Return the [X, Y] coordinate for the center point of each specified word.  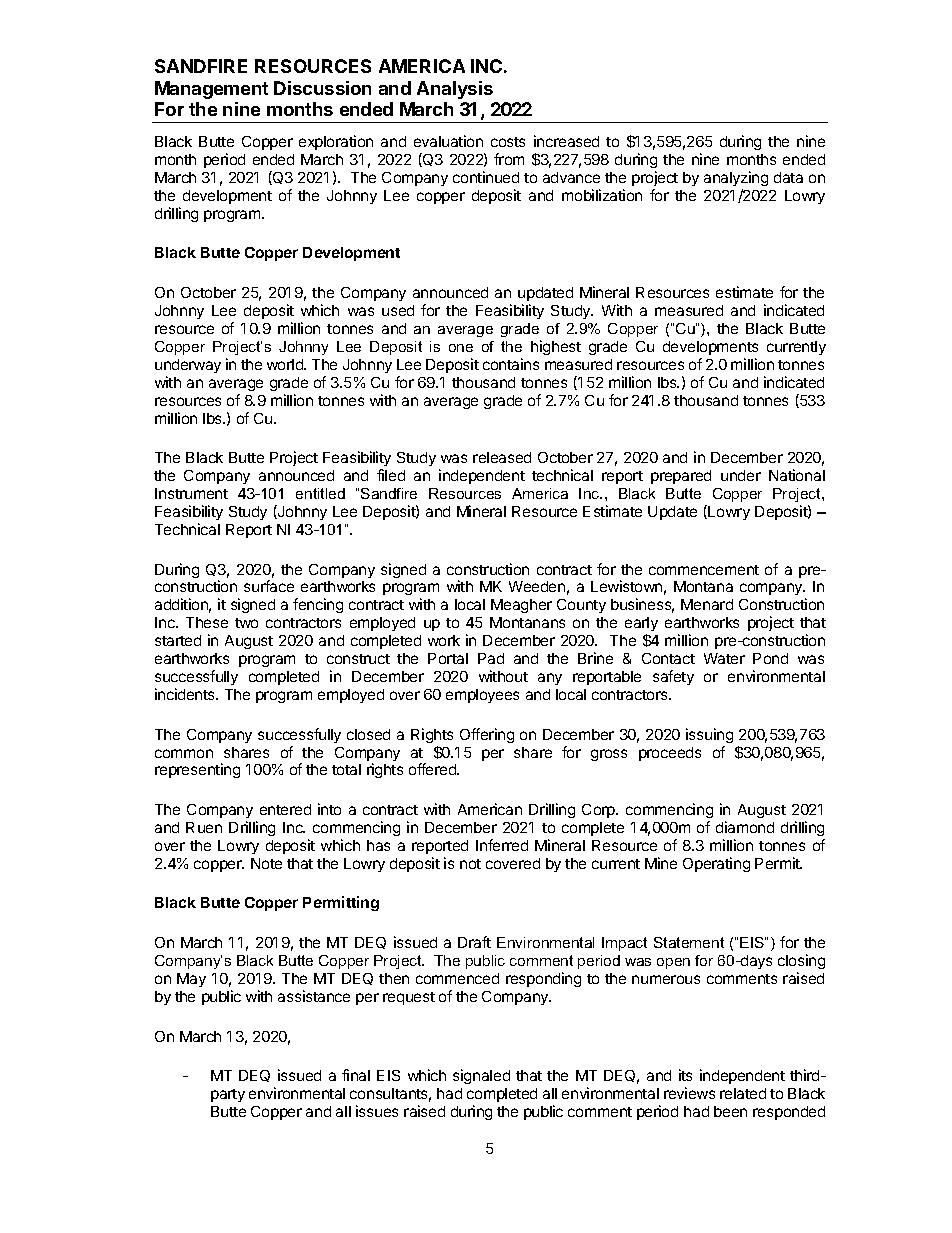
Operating [716, 864]
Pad [491, 658]
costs [508, 142]
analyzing [736, 178]
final [356, 1075]
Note [266, 863]
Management [211, 90]
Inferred [502, 845]
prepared [681, 477]
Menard [707, 604]
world [286, 364]
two [246, 623]
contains [511, 364]
